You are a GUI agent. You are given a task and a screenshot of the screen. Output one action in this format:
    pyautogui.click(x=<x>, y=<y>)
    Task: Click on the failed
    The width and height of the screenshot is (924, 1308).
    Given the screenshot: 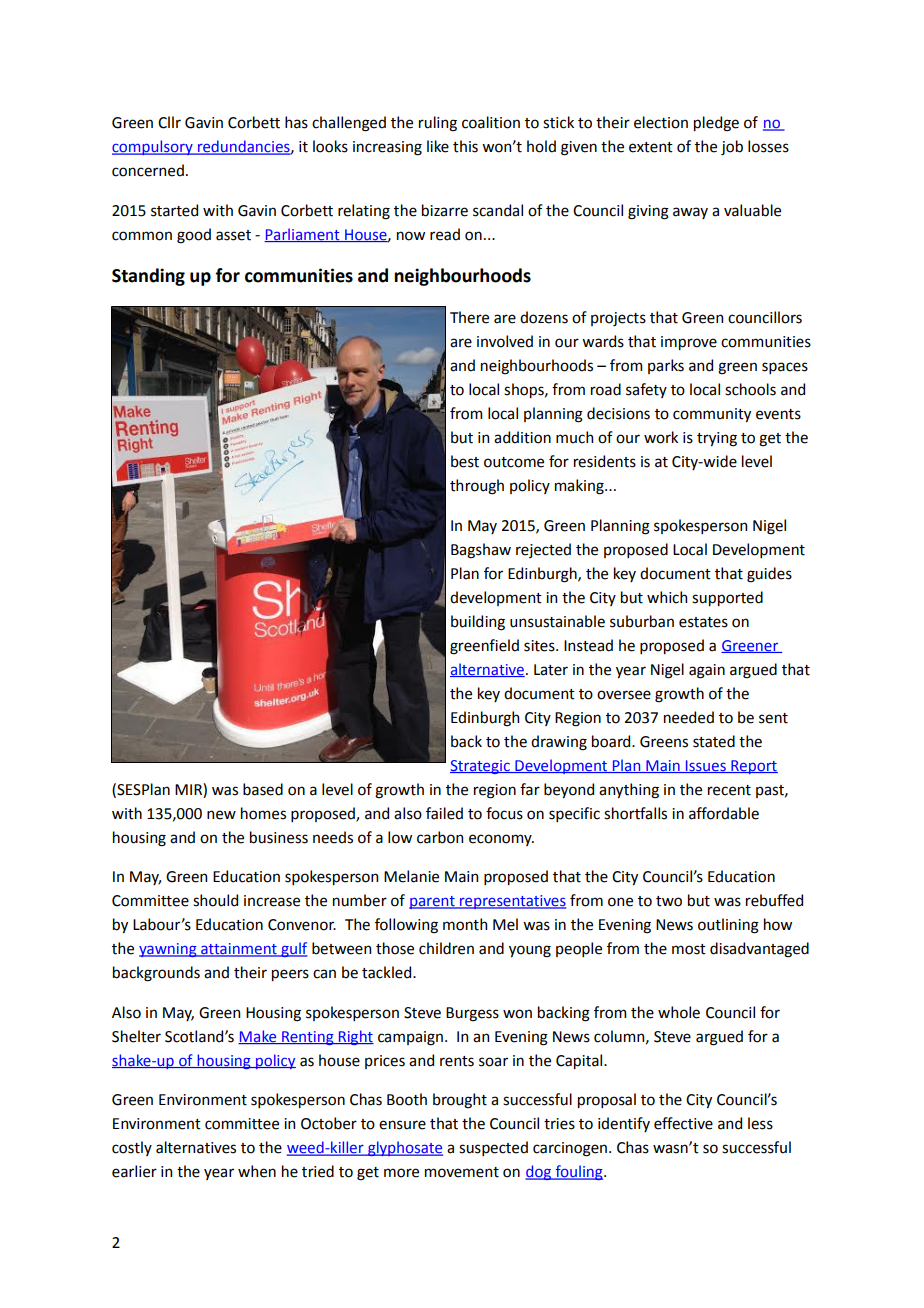 What is the action you would take?
    pyautogui.click(x=444, y=813)
